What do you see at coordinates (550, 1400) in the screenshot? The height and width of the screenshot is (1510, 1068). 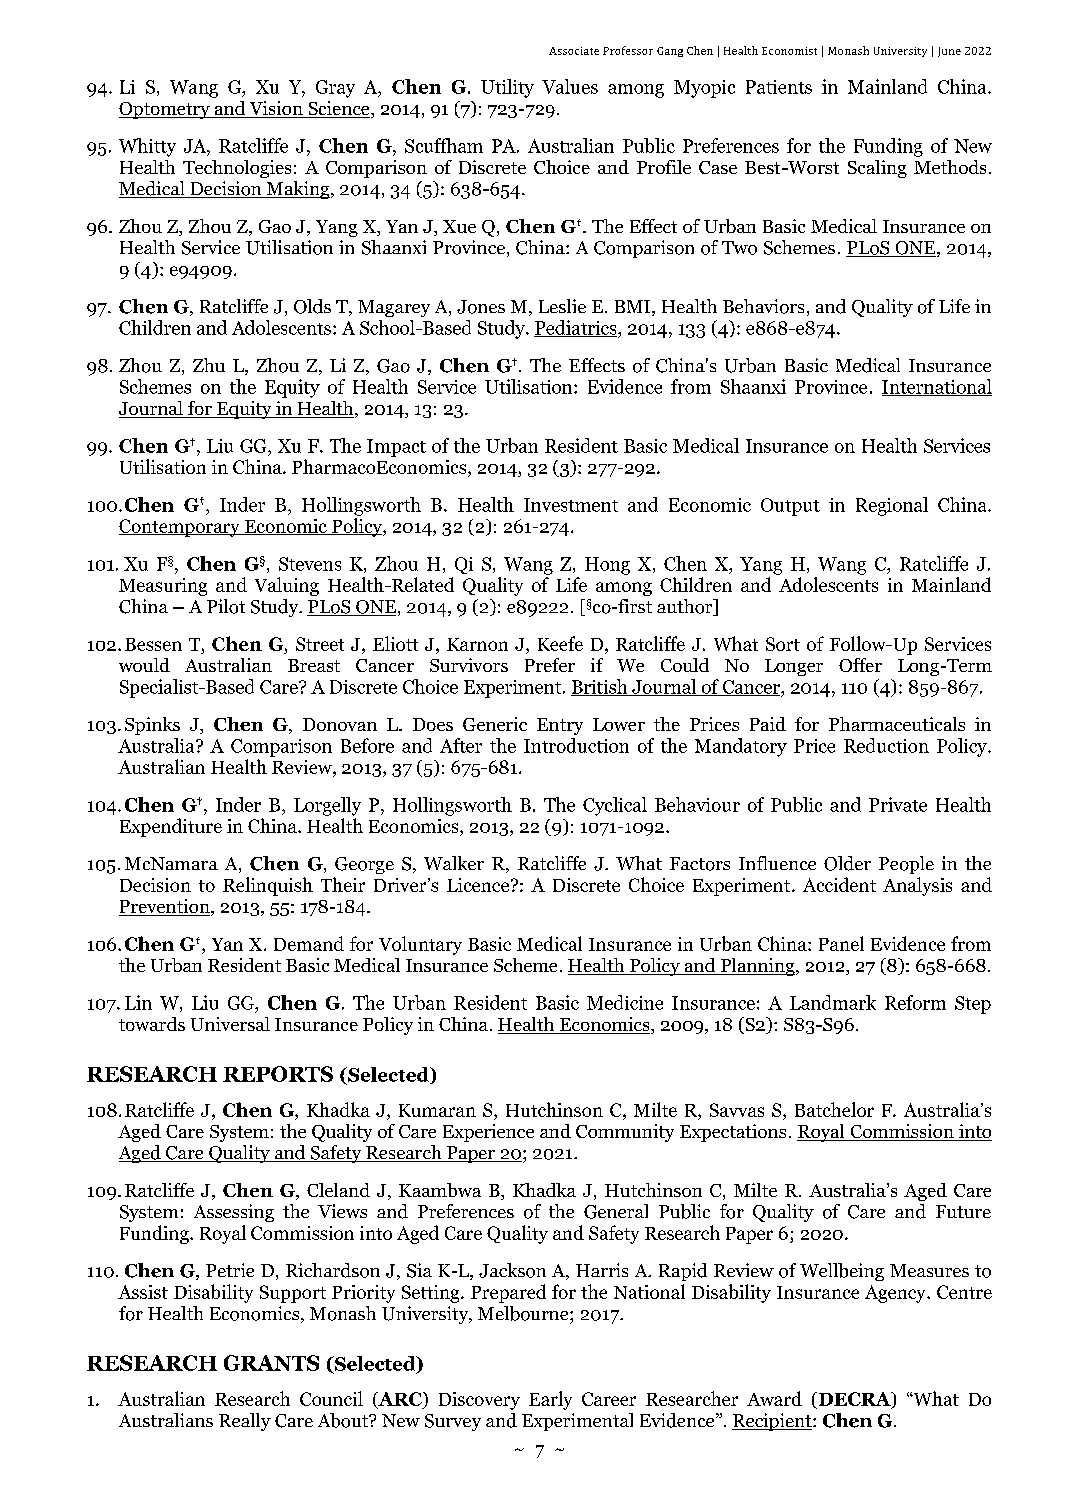 I see `Early` at bounding box center [550, 1400].
